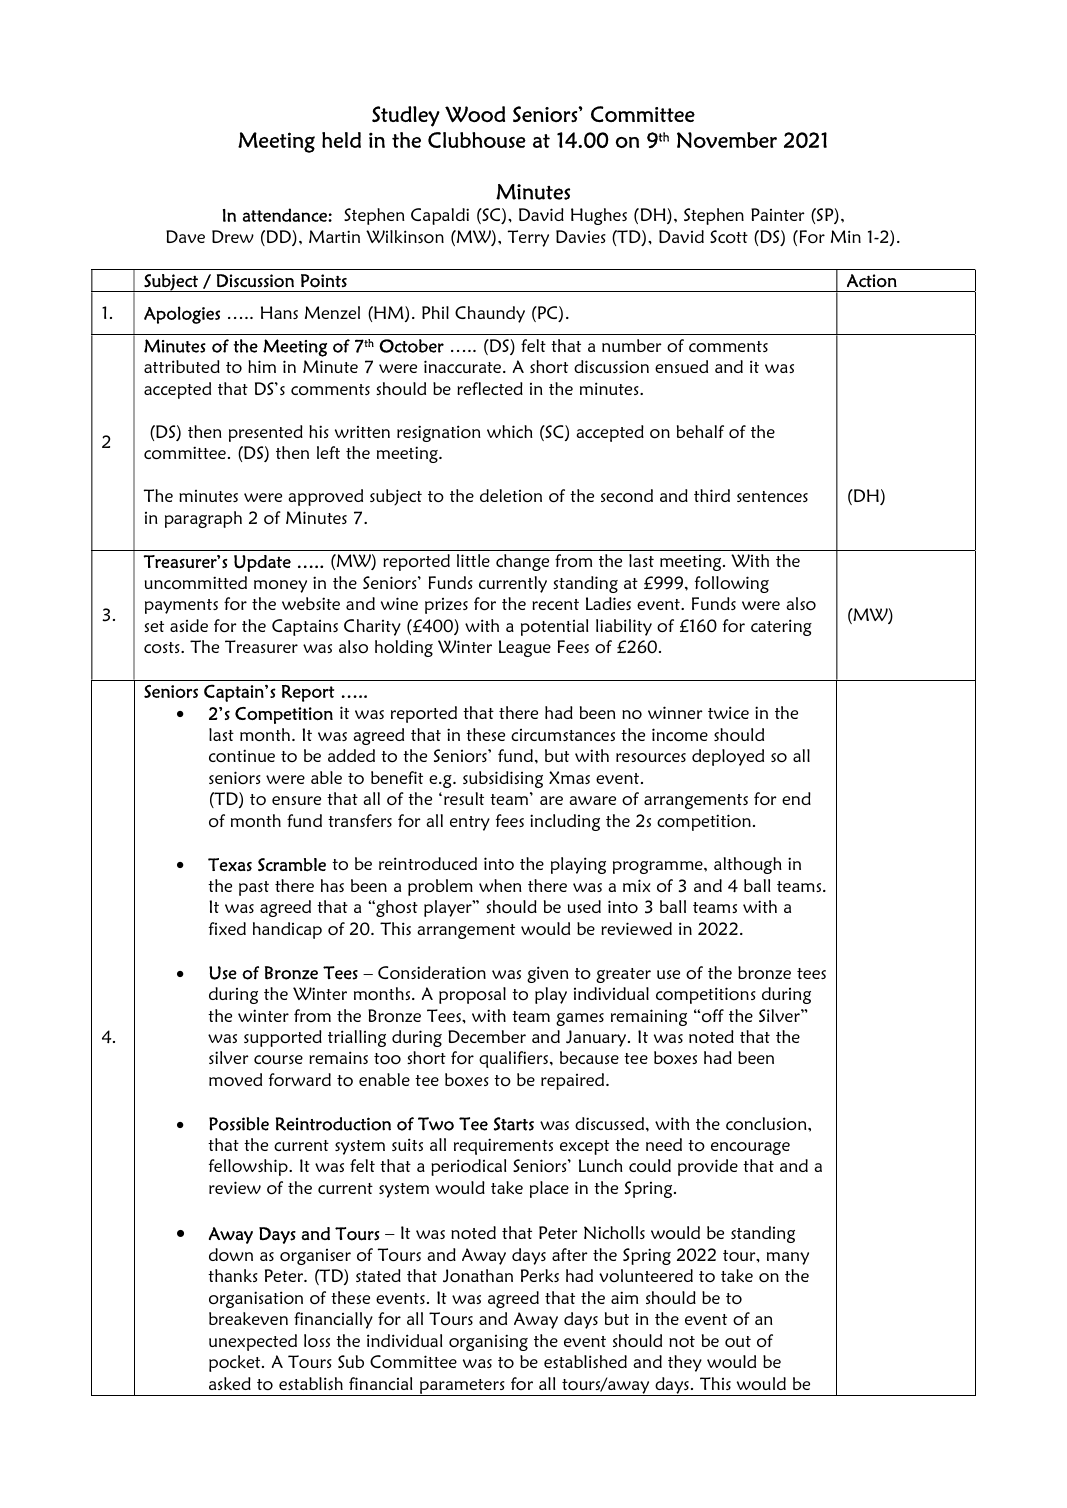 This image has width=1067, height=1508. What do you see at coordinates (286, 215) in the image?
I see `attendance` at bounding box center [286, 215].
